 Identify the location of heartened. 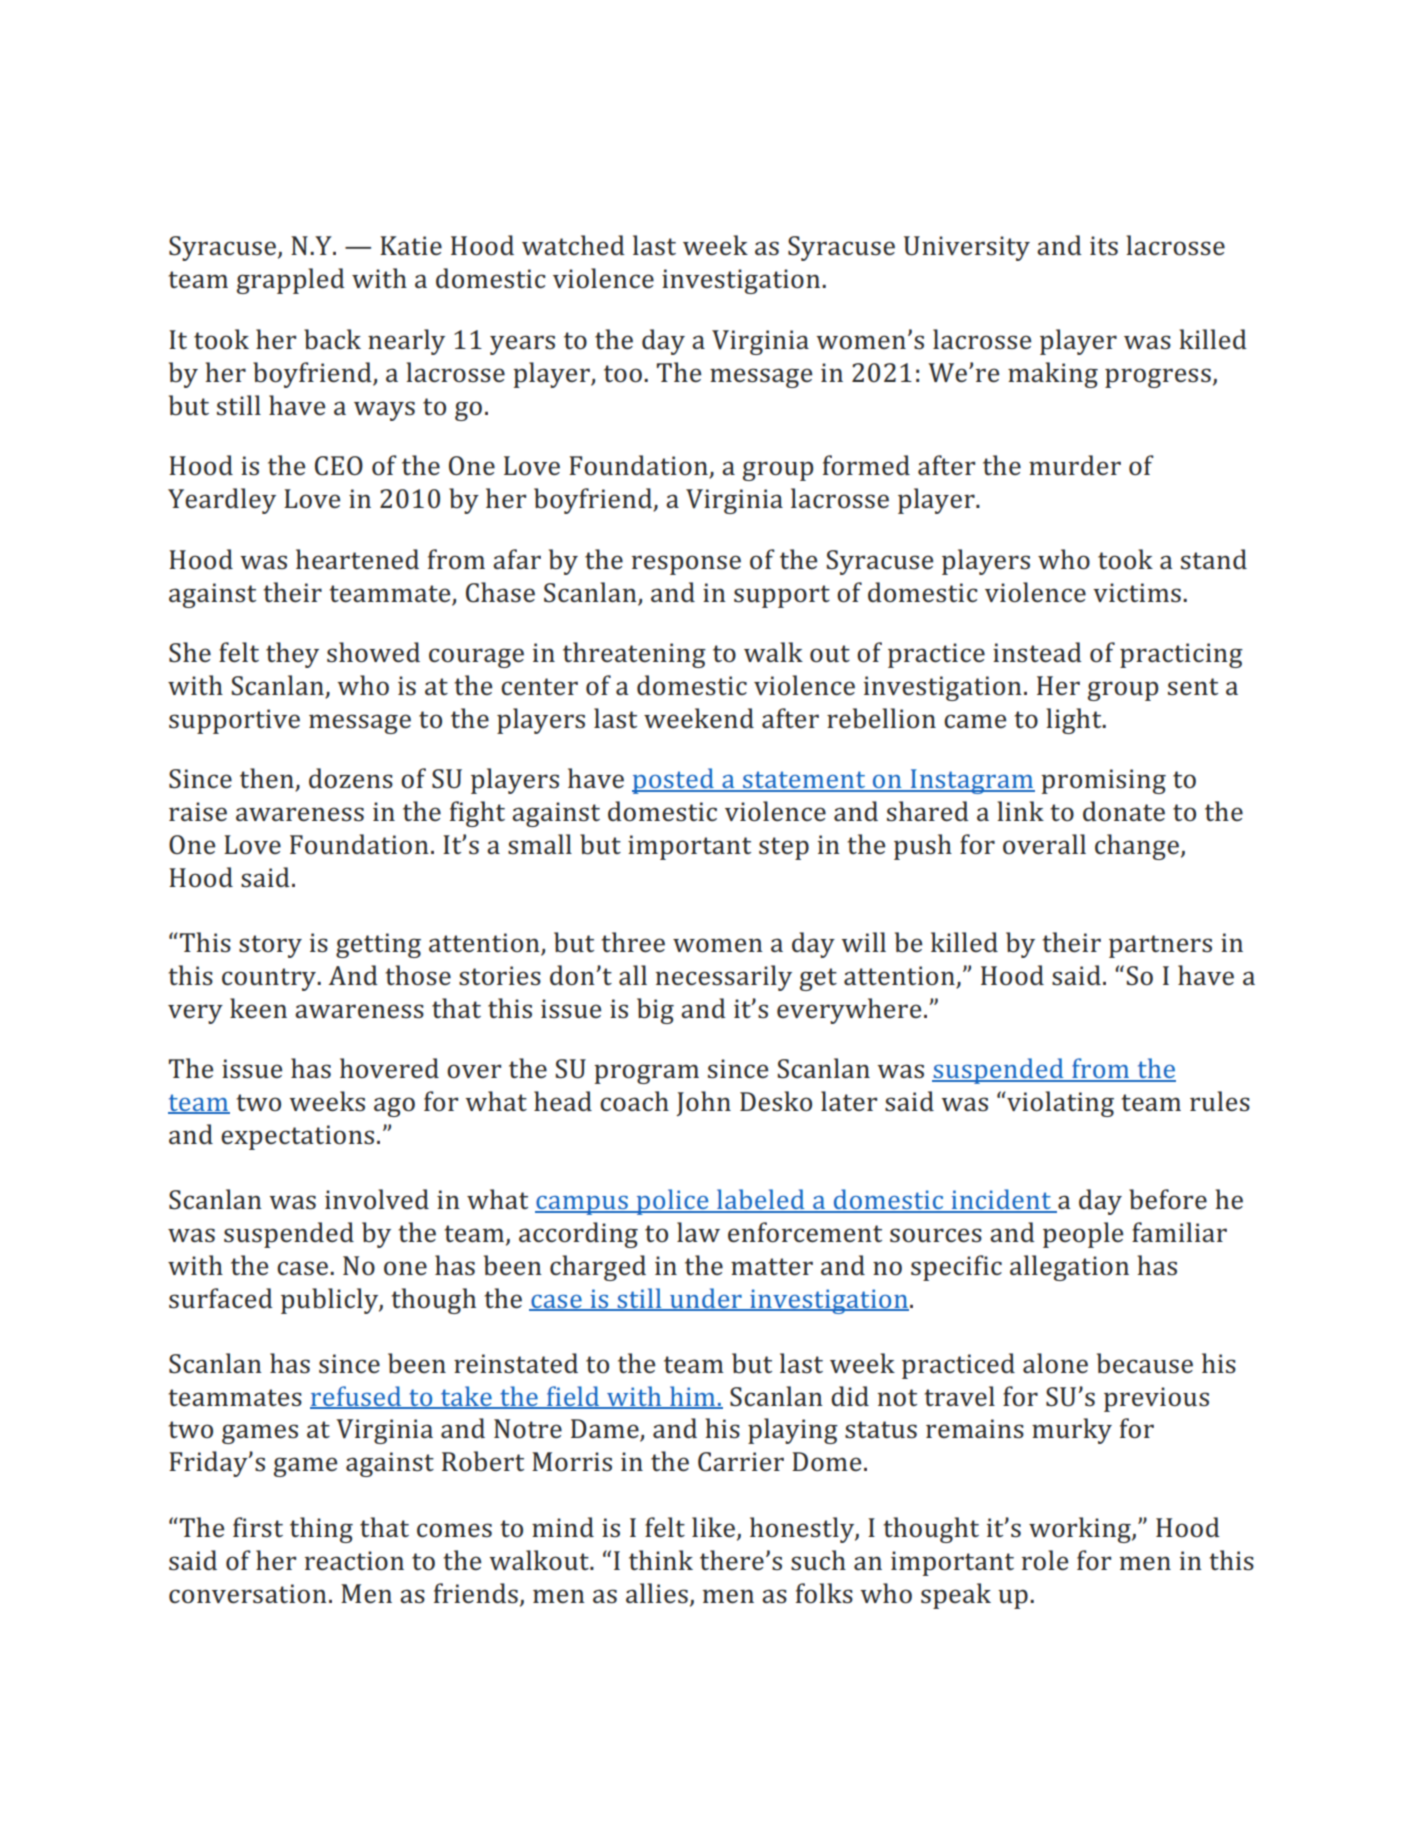
(357, 559).
